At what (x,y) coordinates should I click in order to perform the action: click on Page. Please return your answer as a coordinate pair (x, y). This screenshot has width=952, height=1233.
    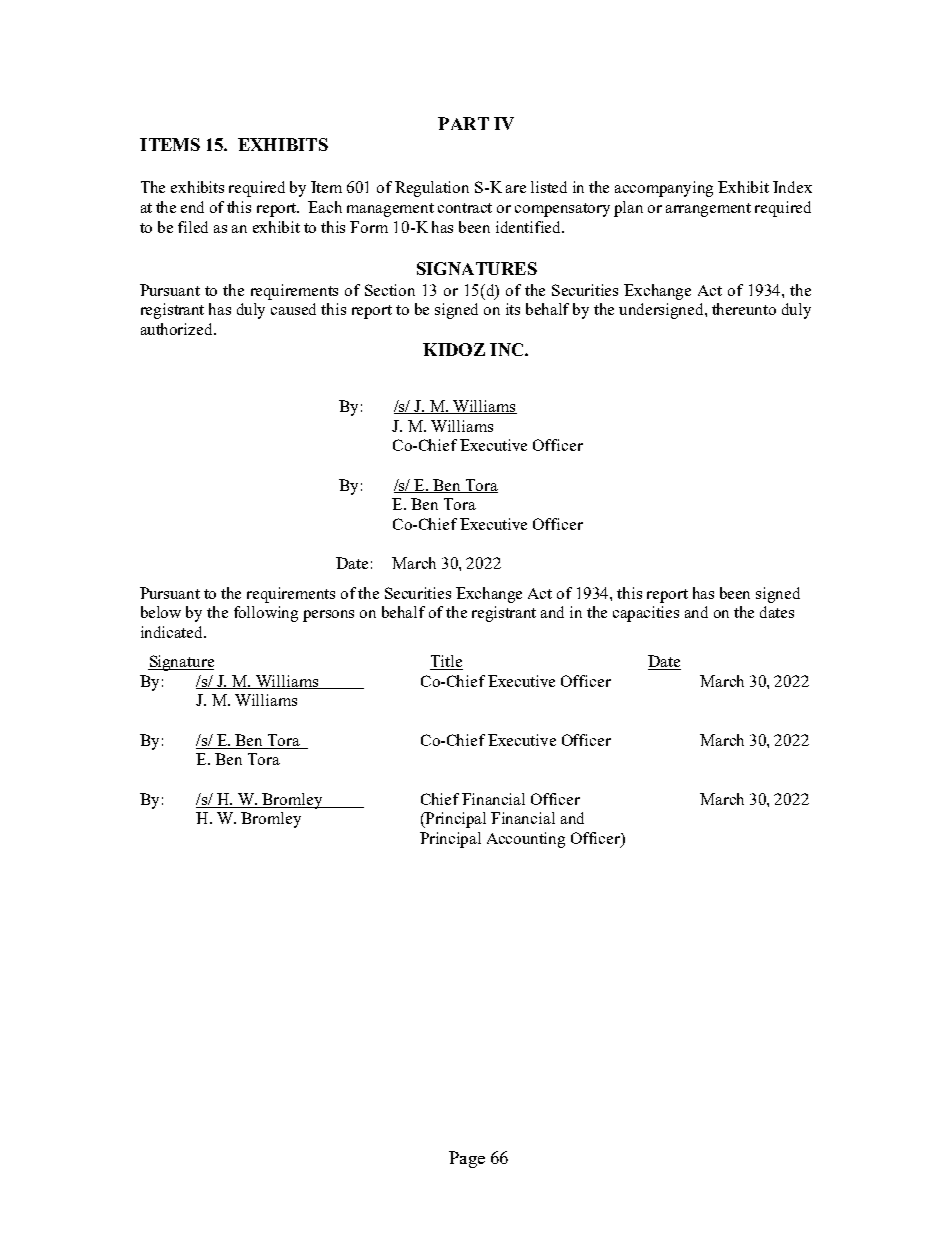
    Looking at the image, I should click on (467, 1159).
